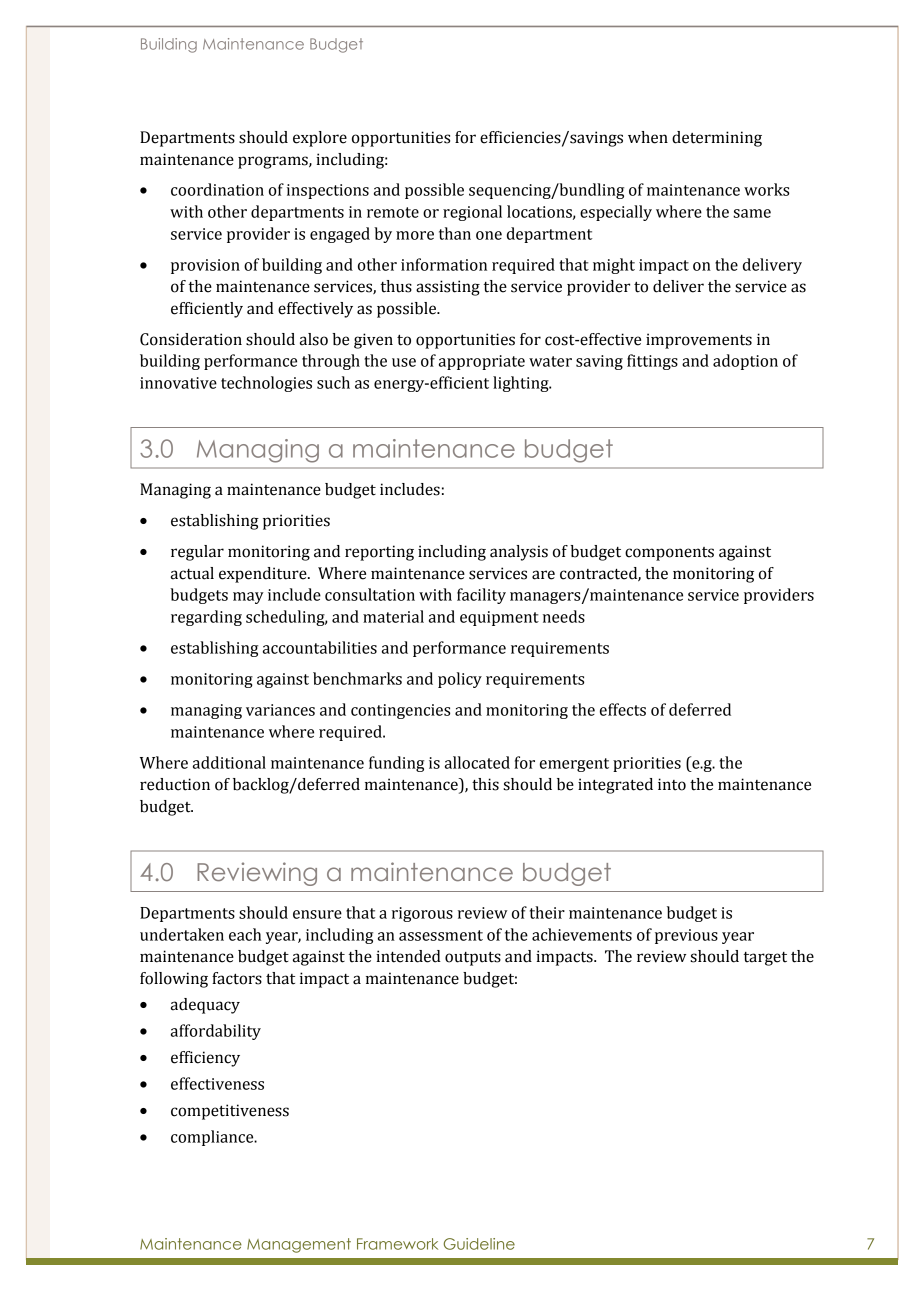 This screenshot has height=1308, width=924. What do you see at coordinates (717, 139) in the screenshot?
I see `determining` at bounding box center [717, 139].
